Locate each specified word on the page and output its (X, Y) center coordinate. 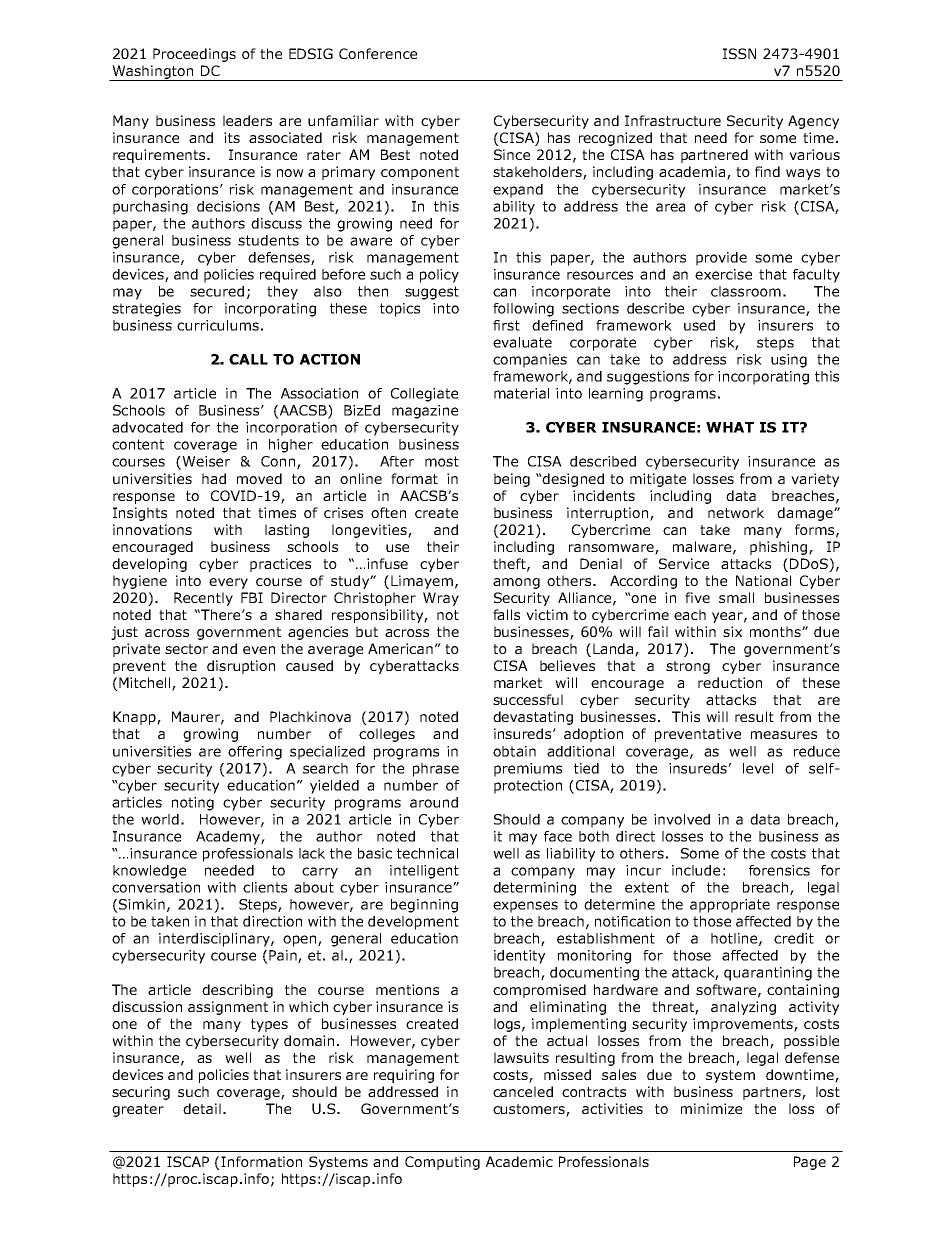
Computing (442, 1163)
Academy (229, 838)
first (506, 325)
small (736, 597)
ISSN (739, 53)
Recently (203, 599)
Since (512, 154)
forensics (779, 870)
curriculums (218, 325)
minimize (711, 1108)
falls (506, 614)
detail (202, 1108)
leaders (247, 120)
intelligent (424, 872)
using (789, 361)
